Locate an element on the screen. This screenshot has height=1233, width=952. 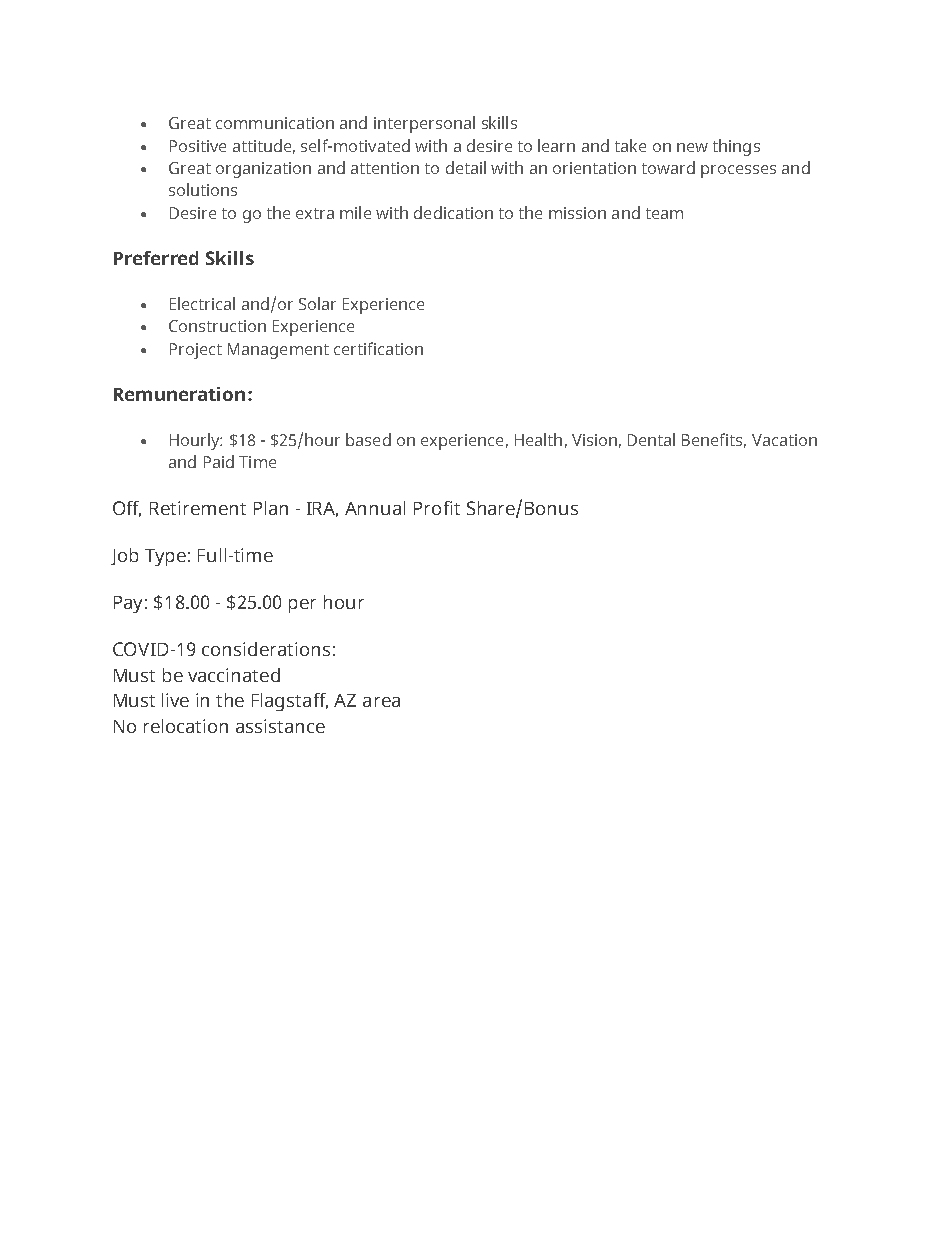
new is located at coordinates (692, 147).
